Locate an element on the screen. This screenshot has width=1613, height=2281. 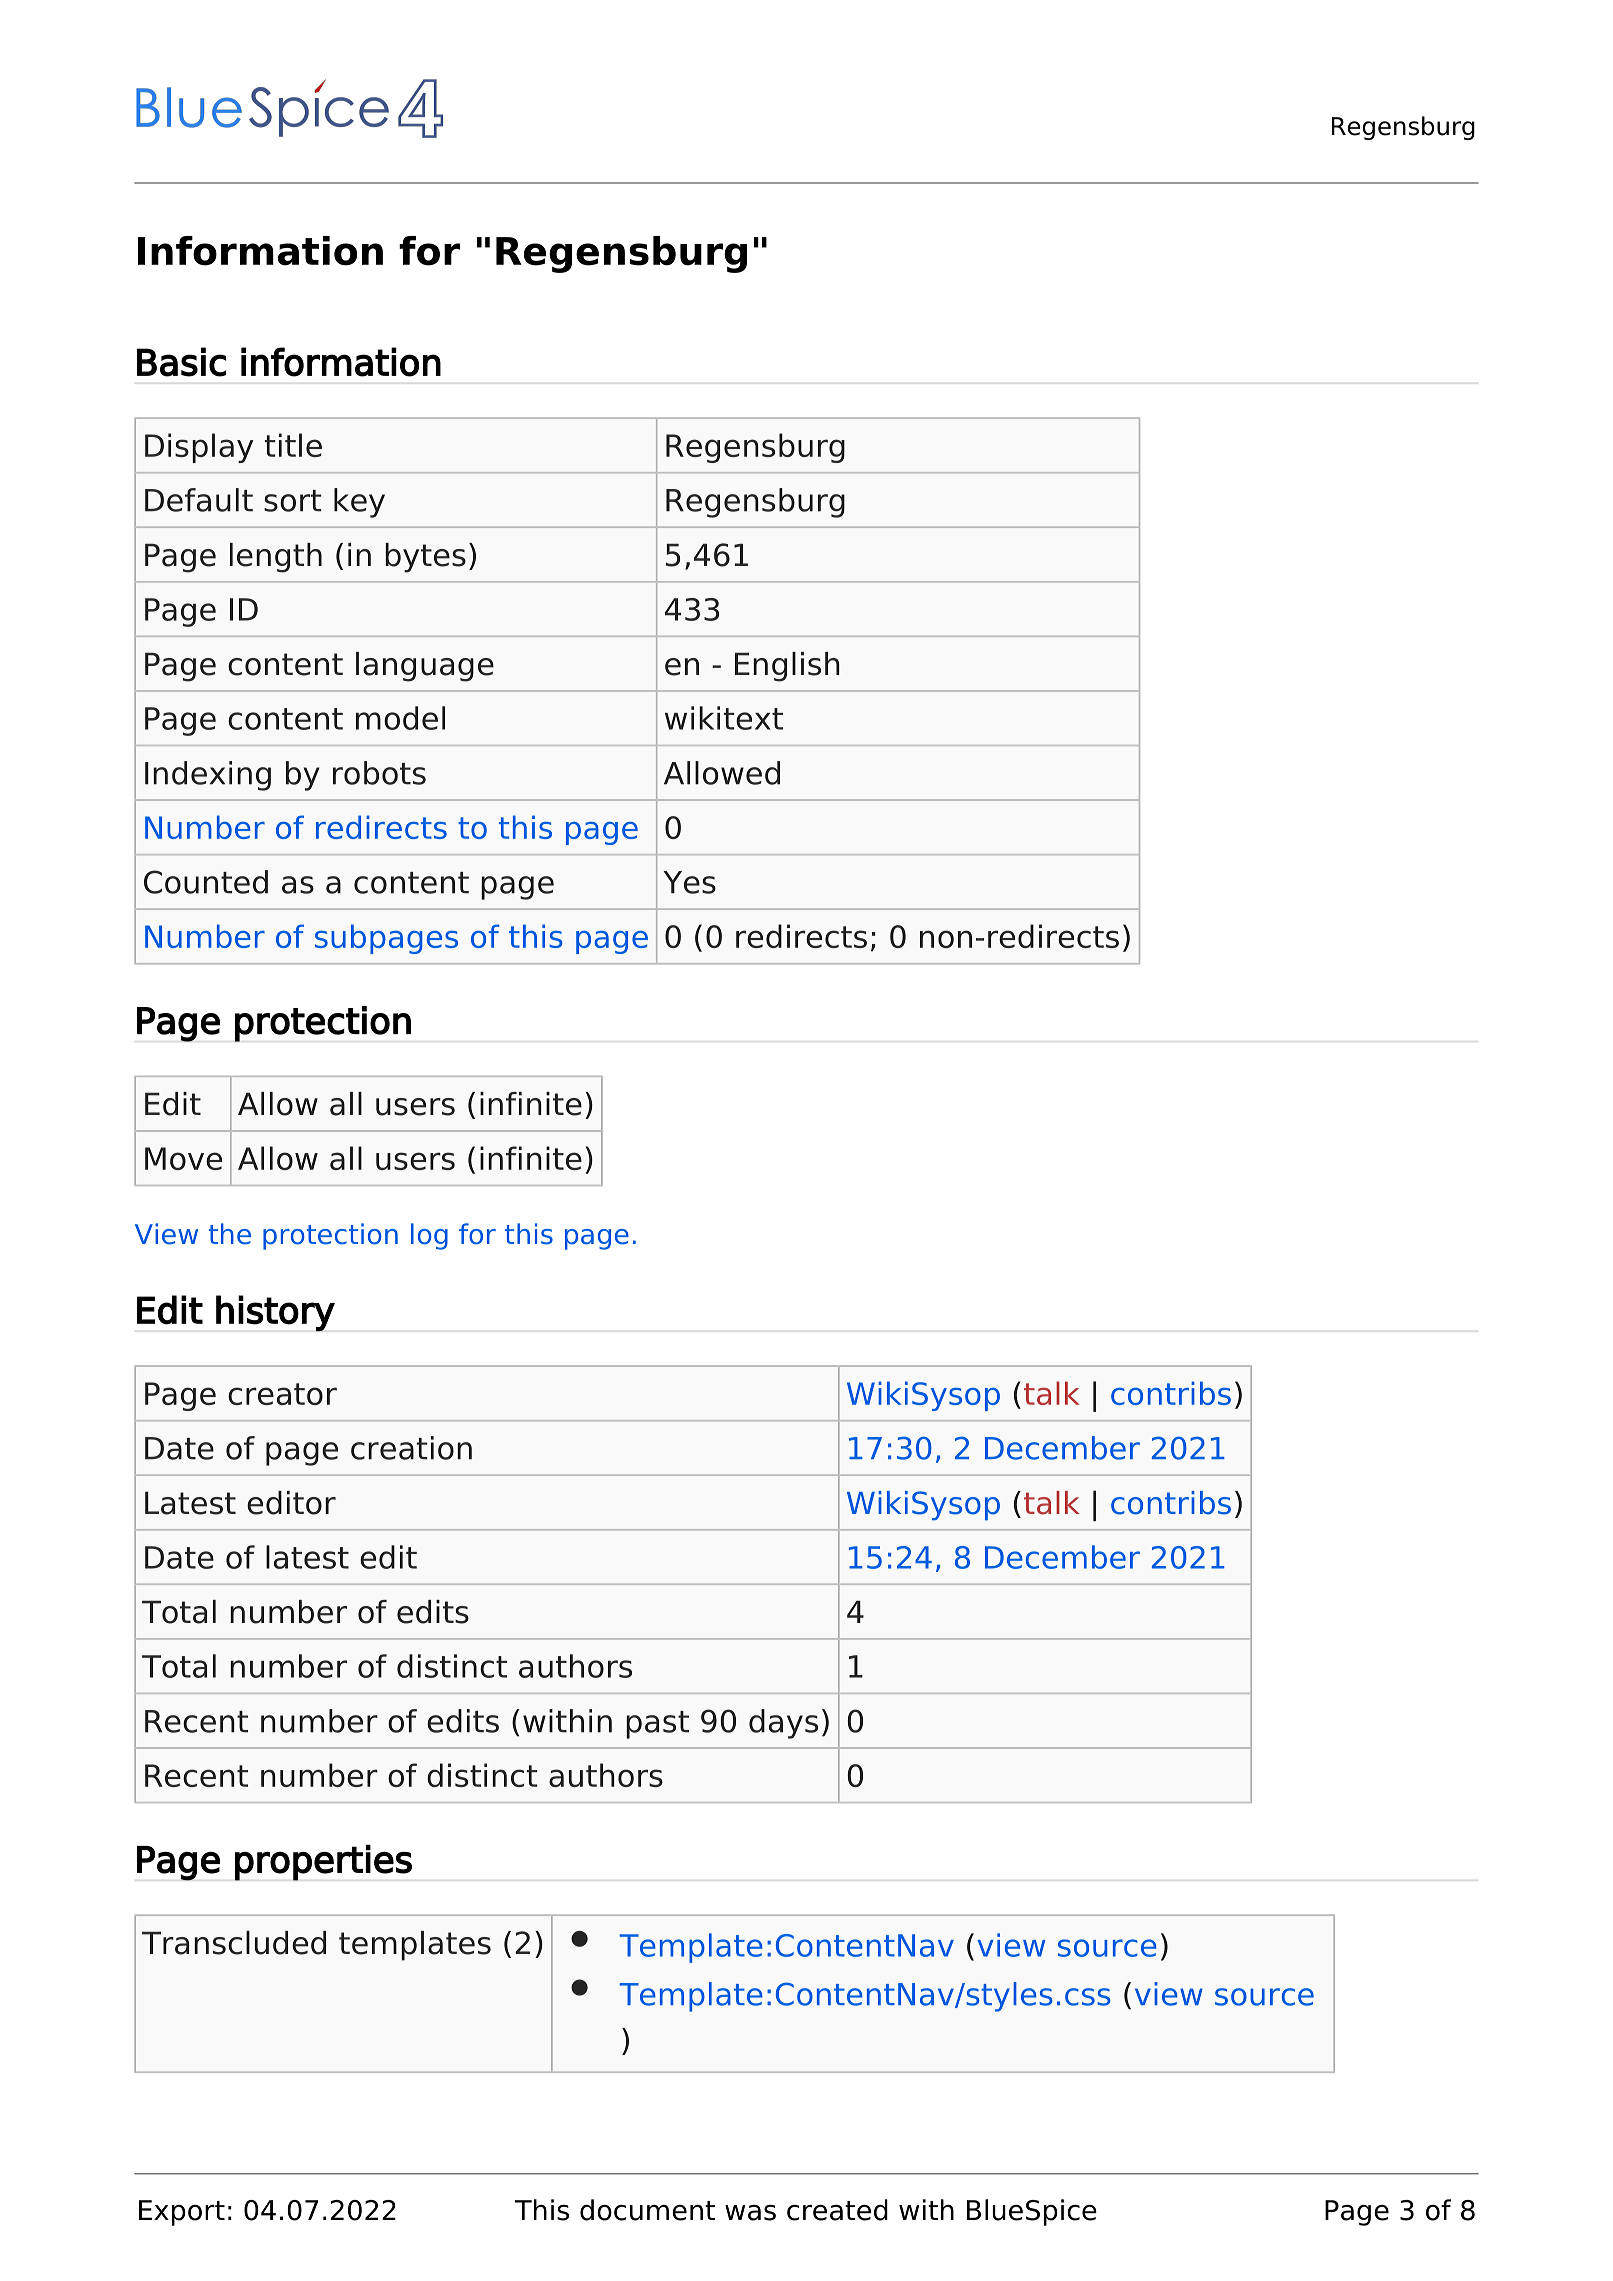
days is located at coordinates (783, 1724).
